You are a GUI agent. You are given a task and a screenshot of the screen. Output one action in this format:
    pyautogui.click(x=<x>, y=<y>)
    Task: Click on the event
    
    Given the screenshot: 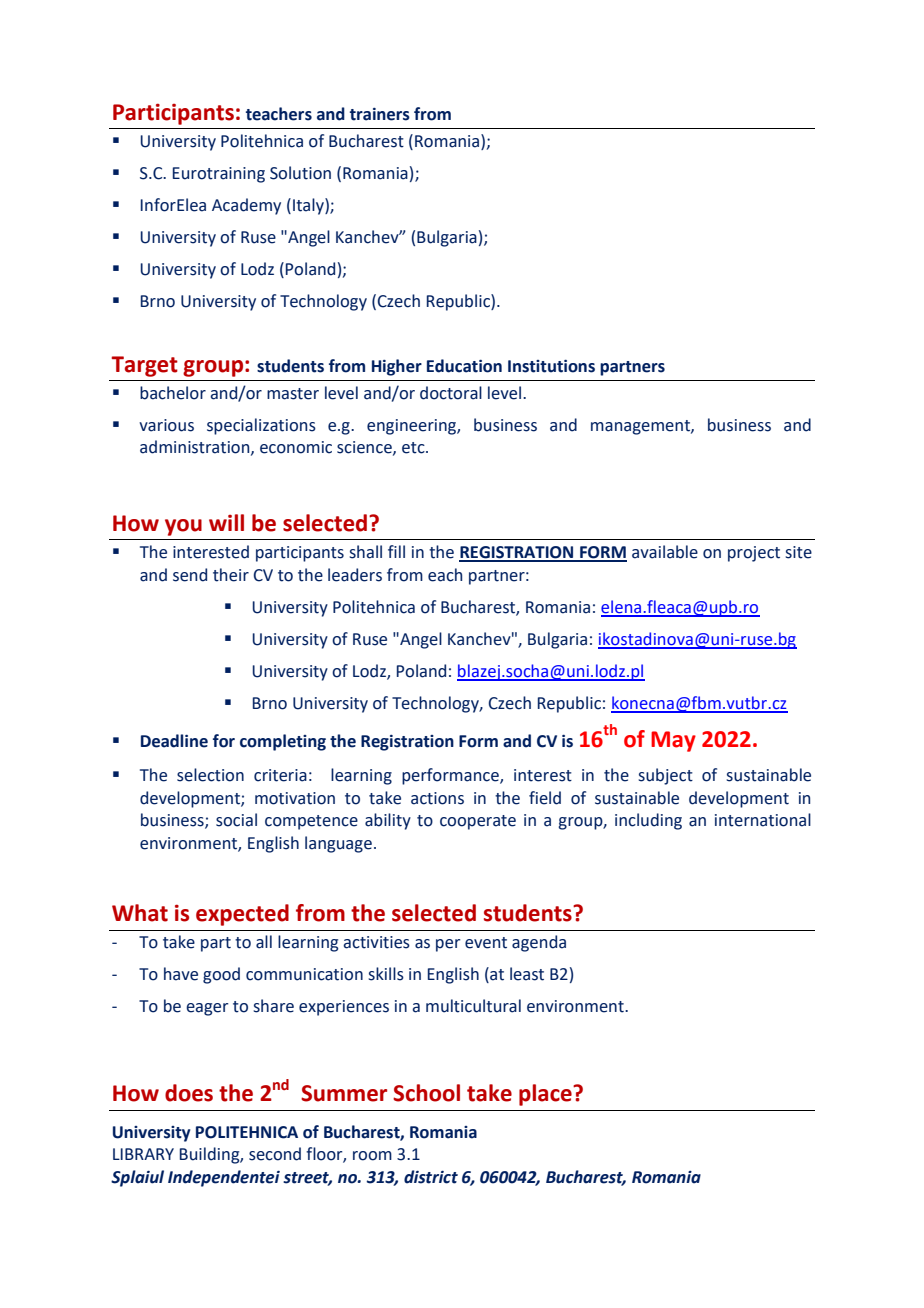 What is the action you would take?
    pyautogui.click(x=486, y=943)
